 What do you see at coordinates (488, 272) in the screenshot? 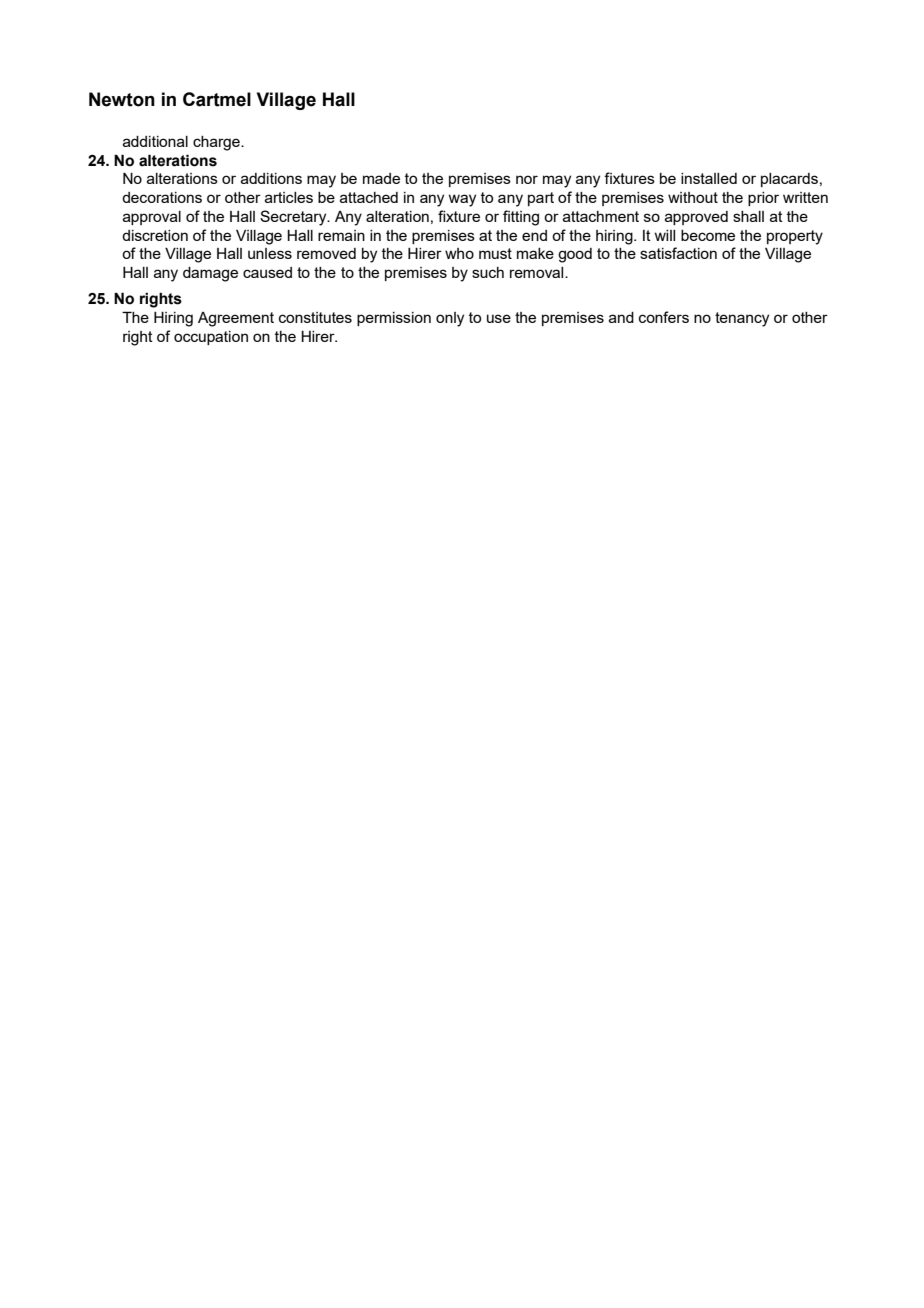
I see `such` at bounding box center [488, 272].
